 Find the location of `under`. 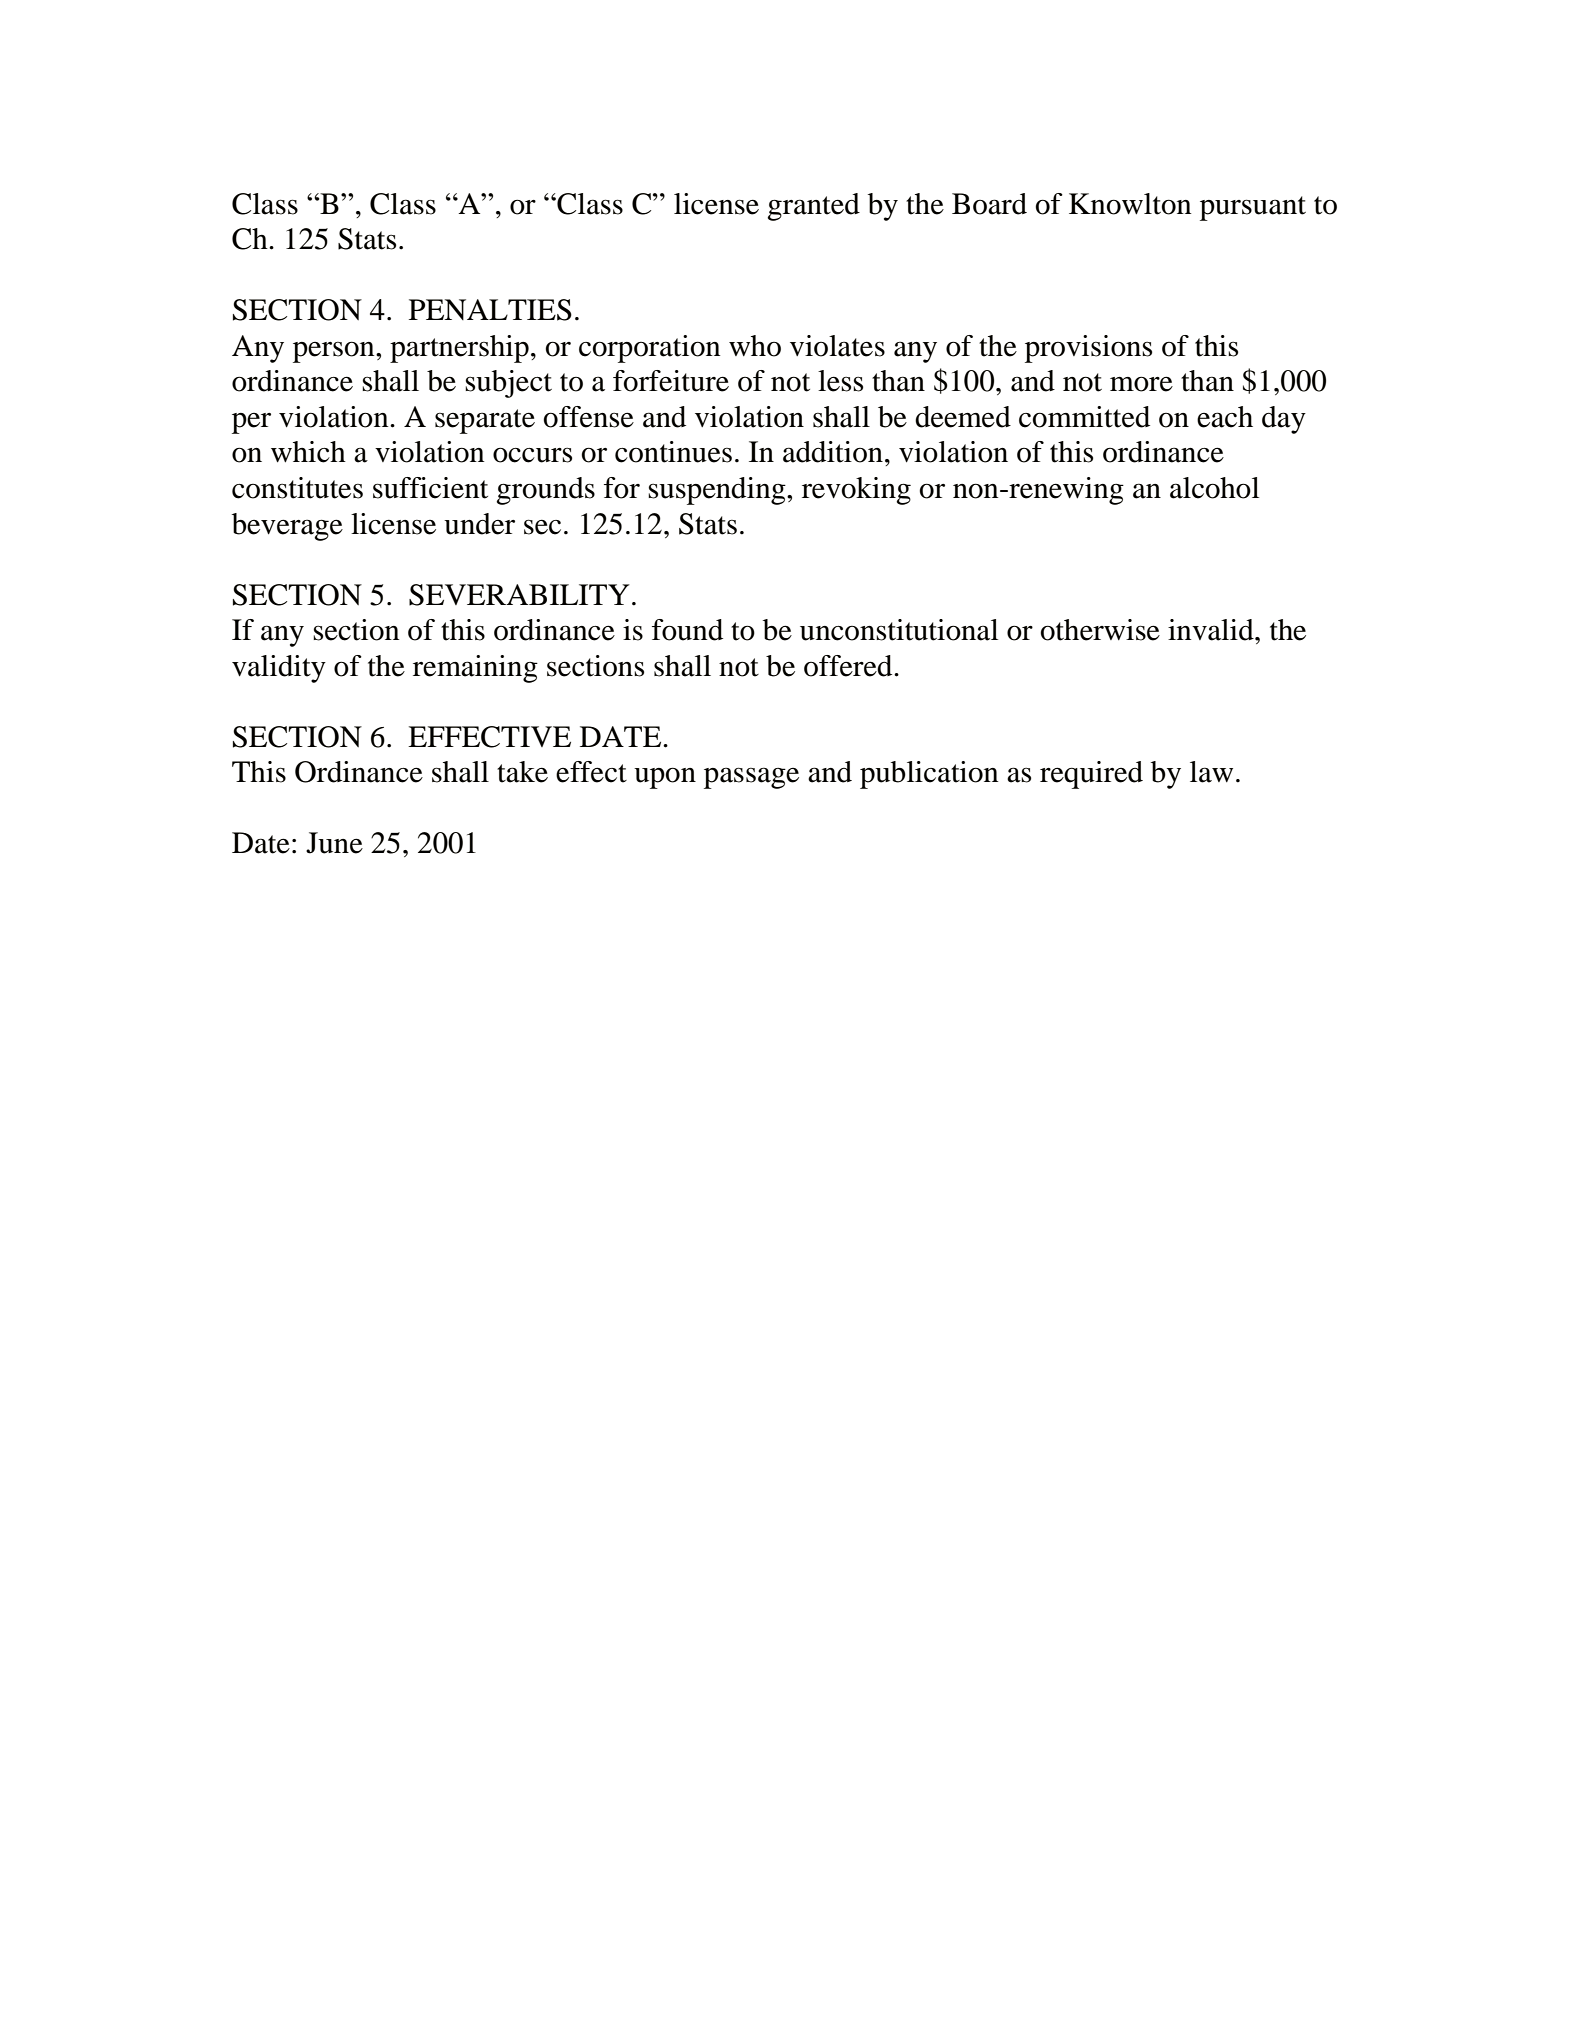

under is located at coordinates (479, 524).
